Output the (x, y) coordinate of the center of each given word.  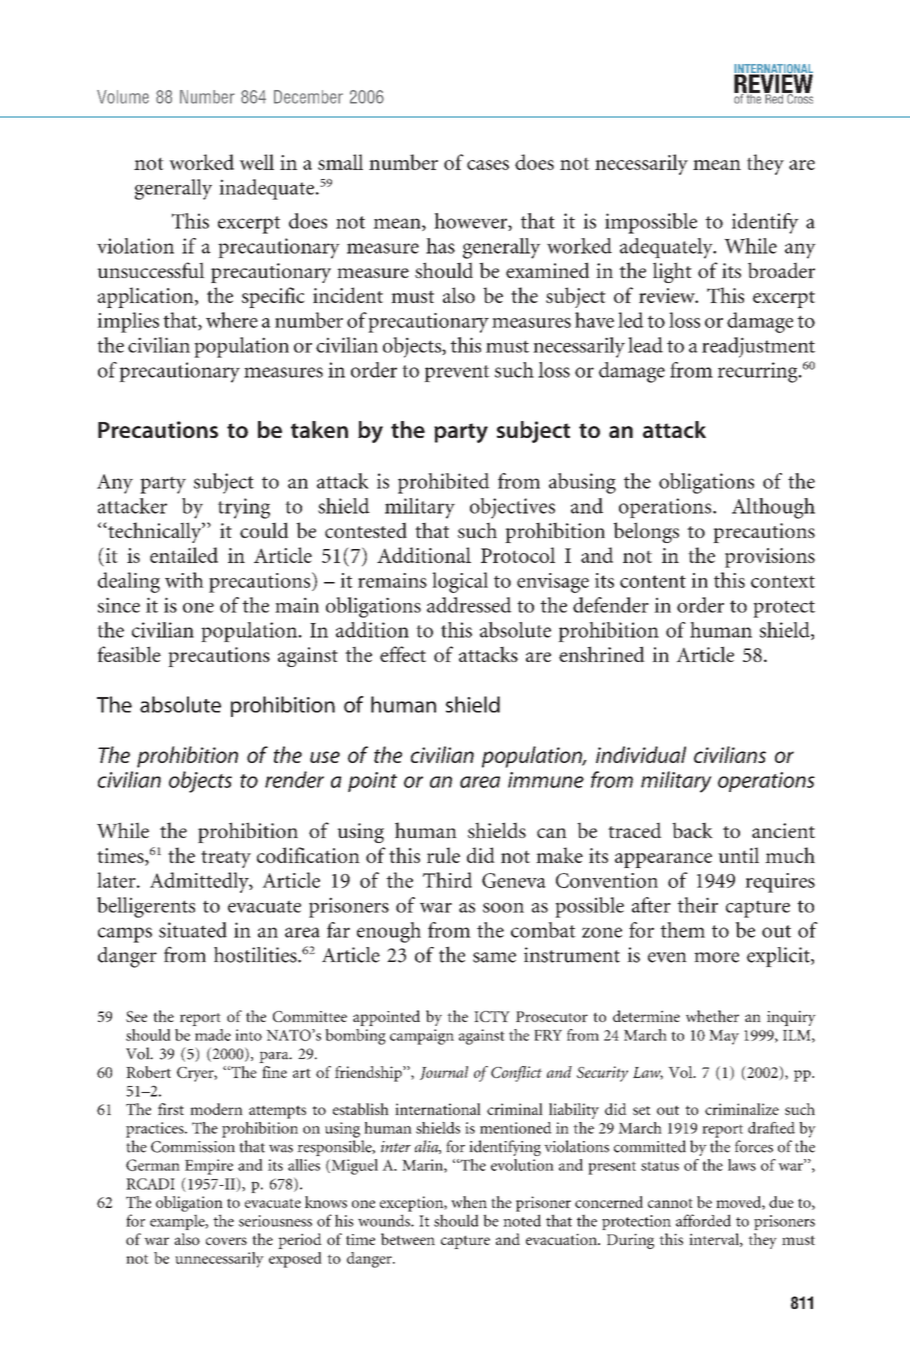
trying (244, 508)
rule (443, 855)
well (256, 162)
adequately (667, 248)
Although (773, 508)
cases (488, 165)
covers (226, 1241)
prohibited (444, 483)
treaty (226, 859)
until (738, 855)
